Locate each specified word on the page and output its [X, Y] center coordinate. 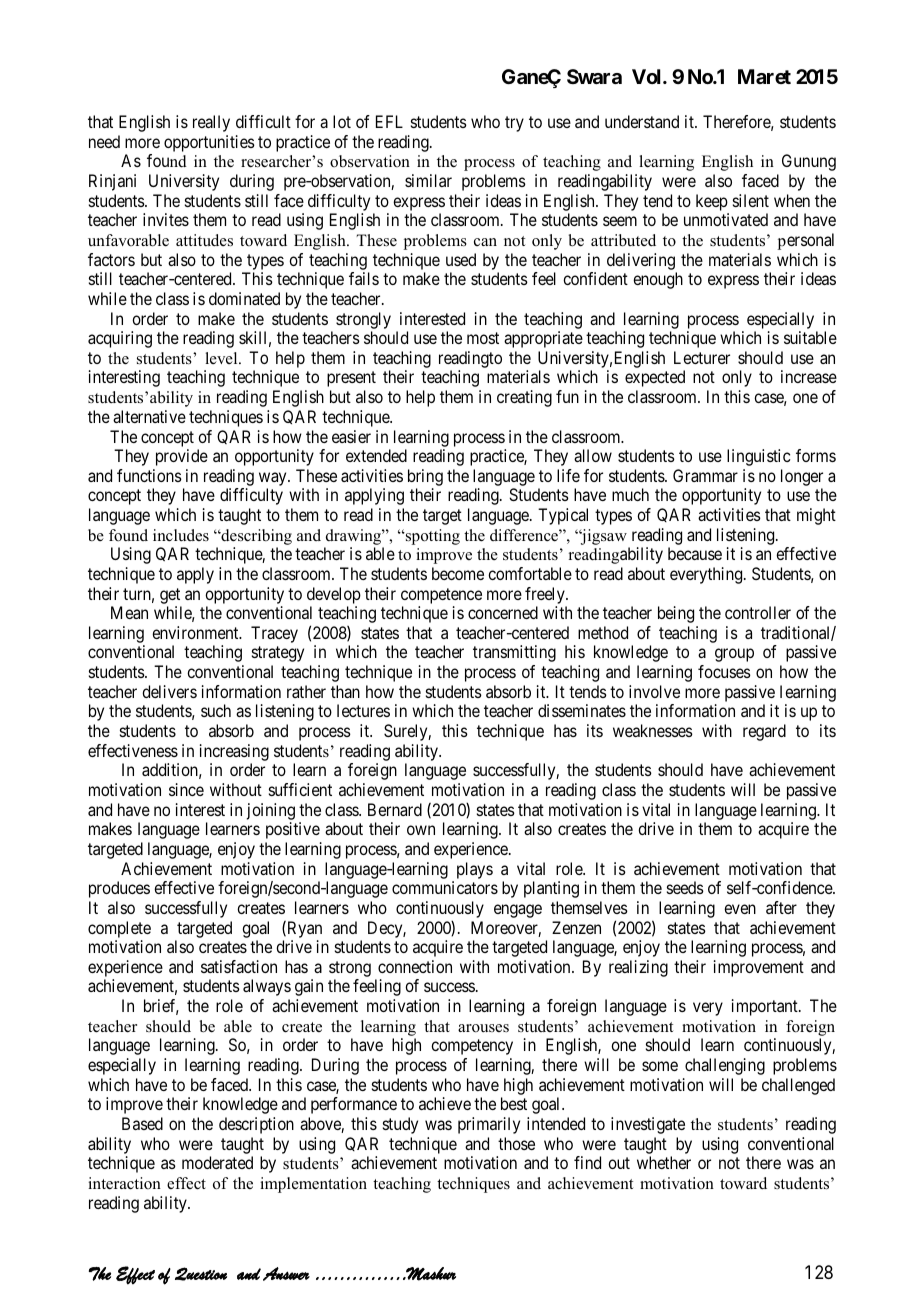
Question [201, 1274]
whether [664, 1162]
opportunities [209, 143]
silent [751, 200]
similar [428, 180]
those [516, 1143]
